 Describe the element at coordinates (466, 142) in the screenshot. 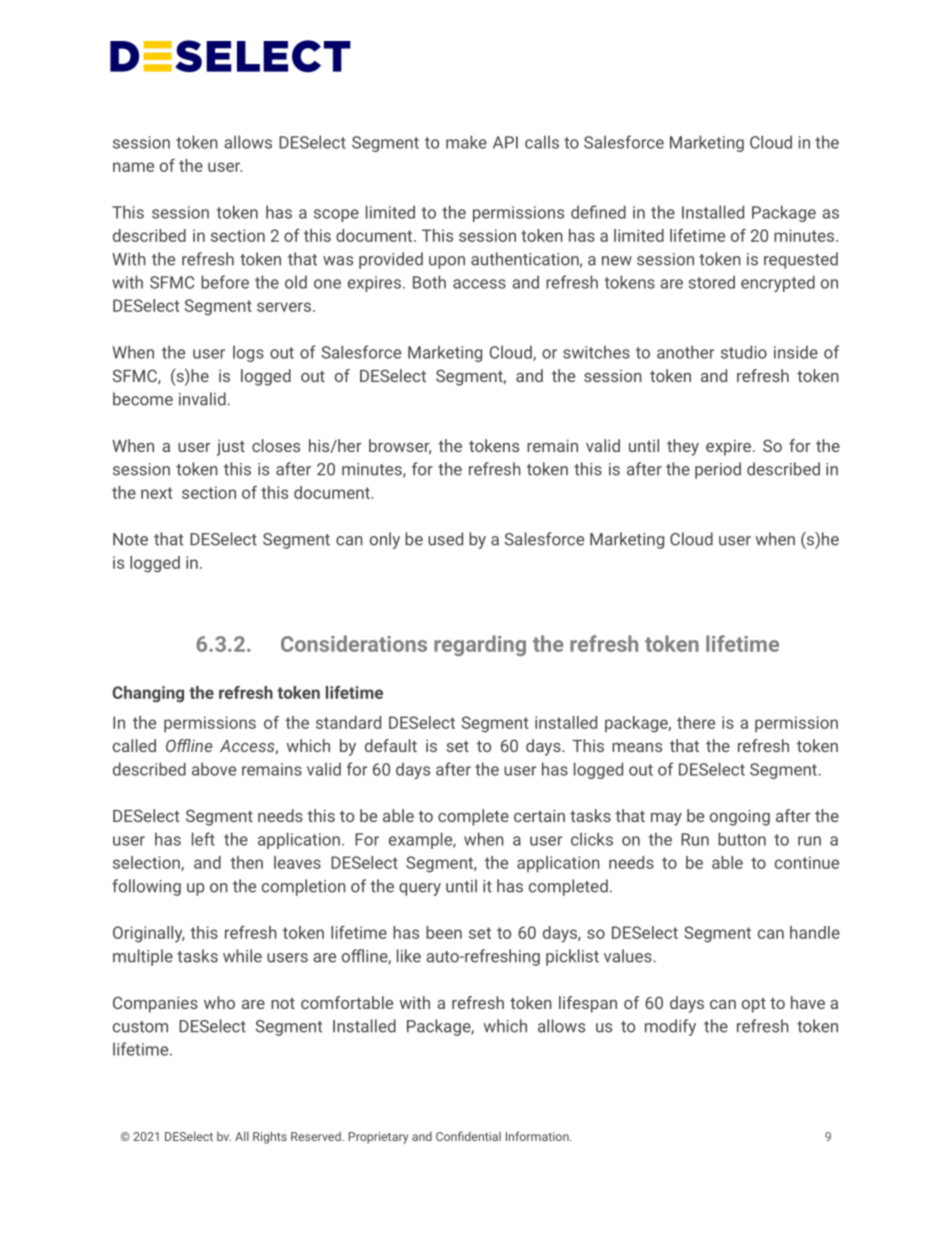

I see `make` at that location.
